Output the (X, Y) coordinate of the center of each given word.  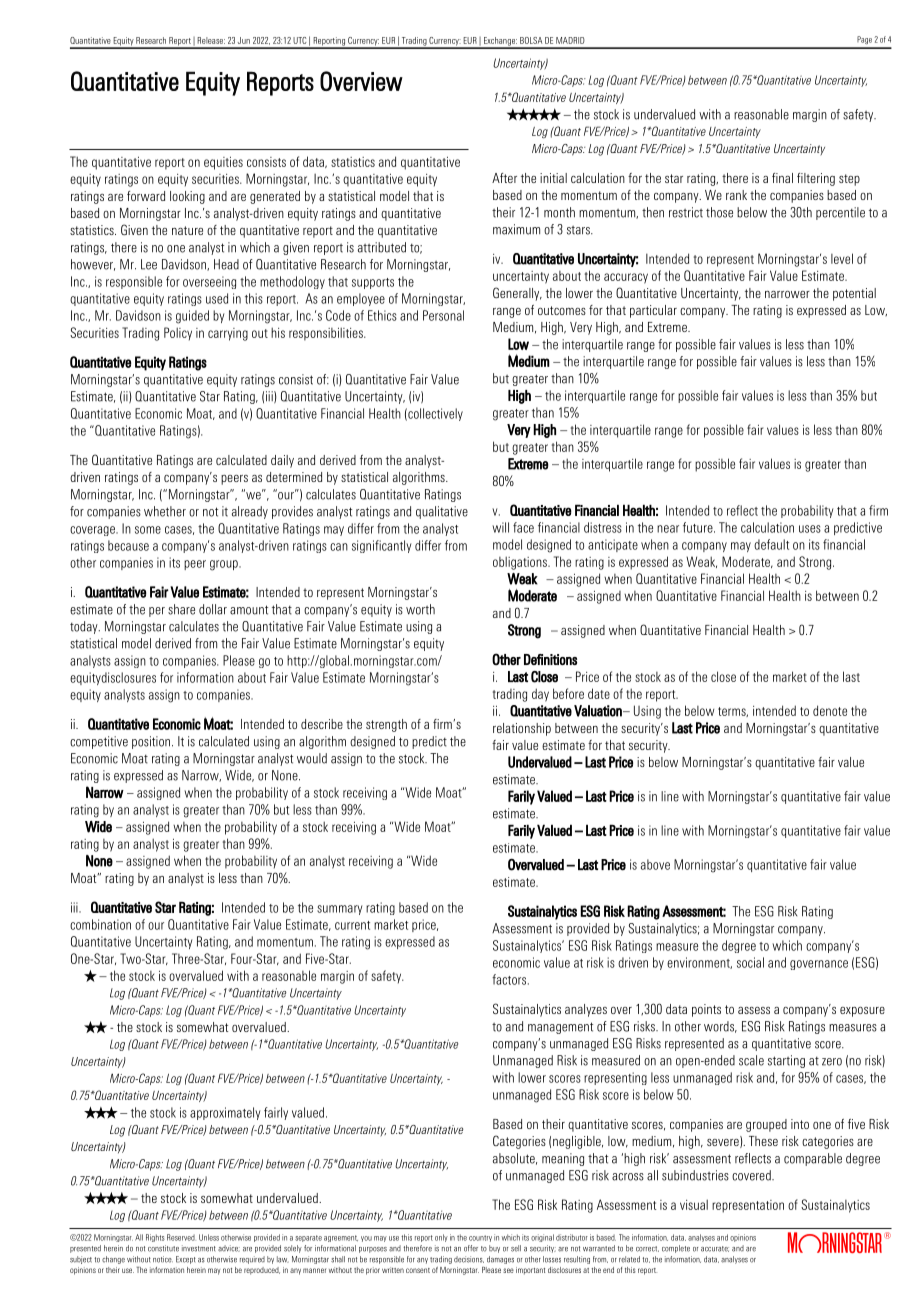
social (750, 962)
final (782, 178)
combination (100, 924)
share (181, 609)
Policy (178, 334)
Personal (443, 315)
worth (420, 609)
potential (854, 294)
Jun (244, 40)
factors (510, 979)
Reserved (181, 1237)
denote (830, 710)
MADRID (570, 40)
